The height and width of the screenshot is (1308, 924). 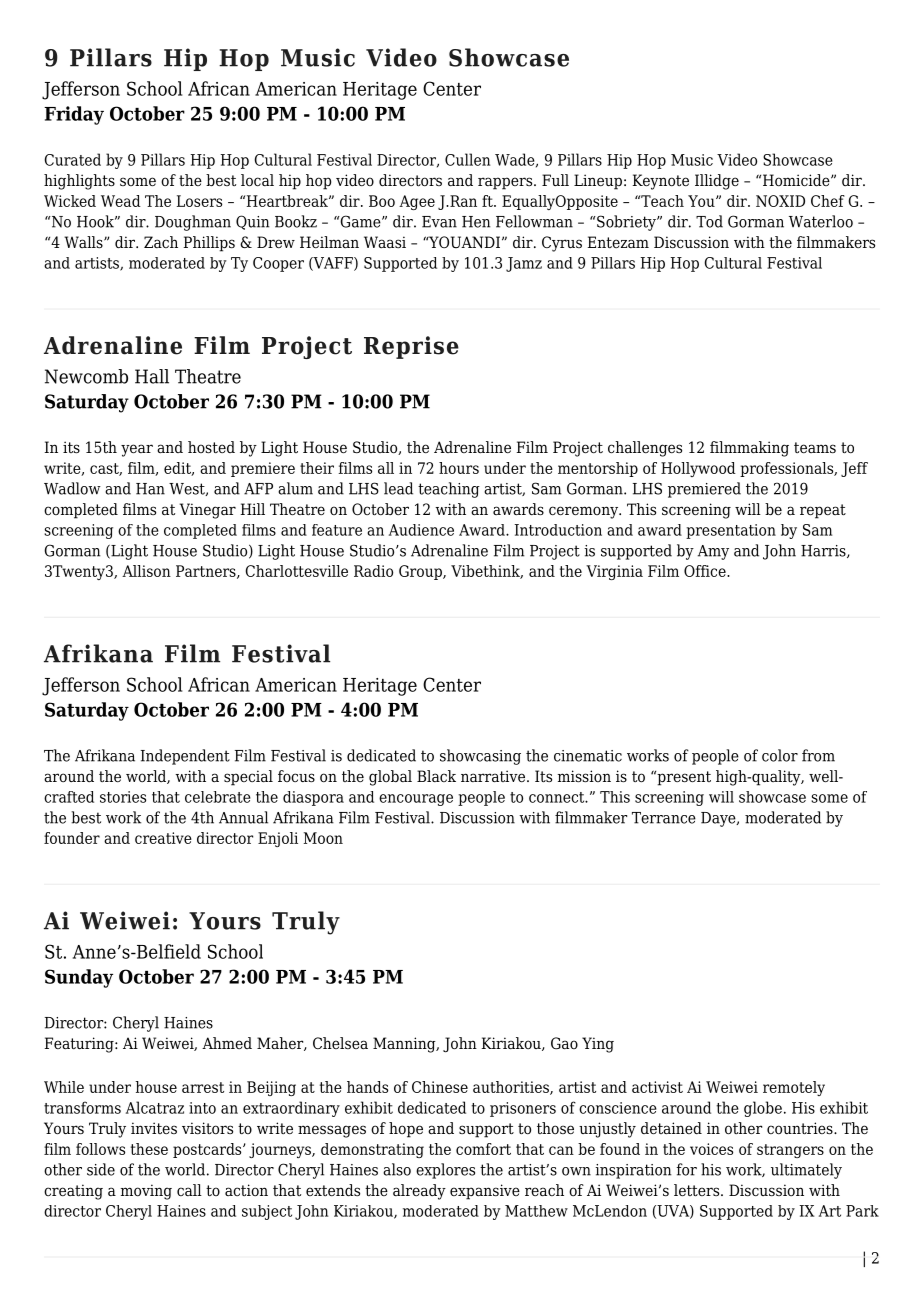 I want to click on Gao, so click(x=564, y=1043).
